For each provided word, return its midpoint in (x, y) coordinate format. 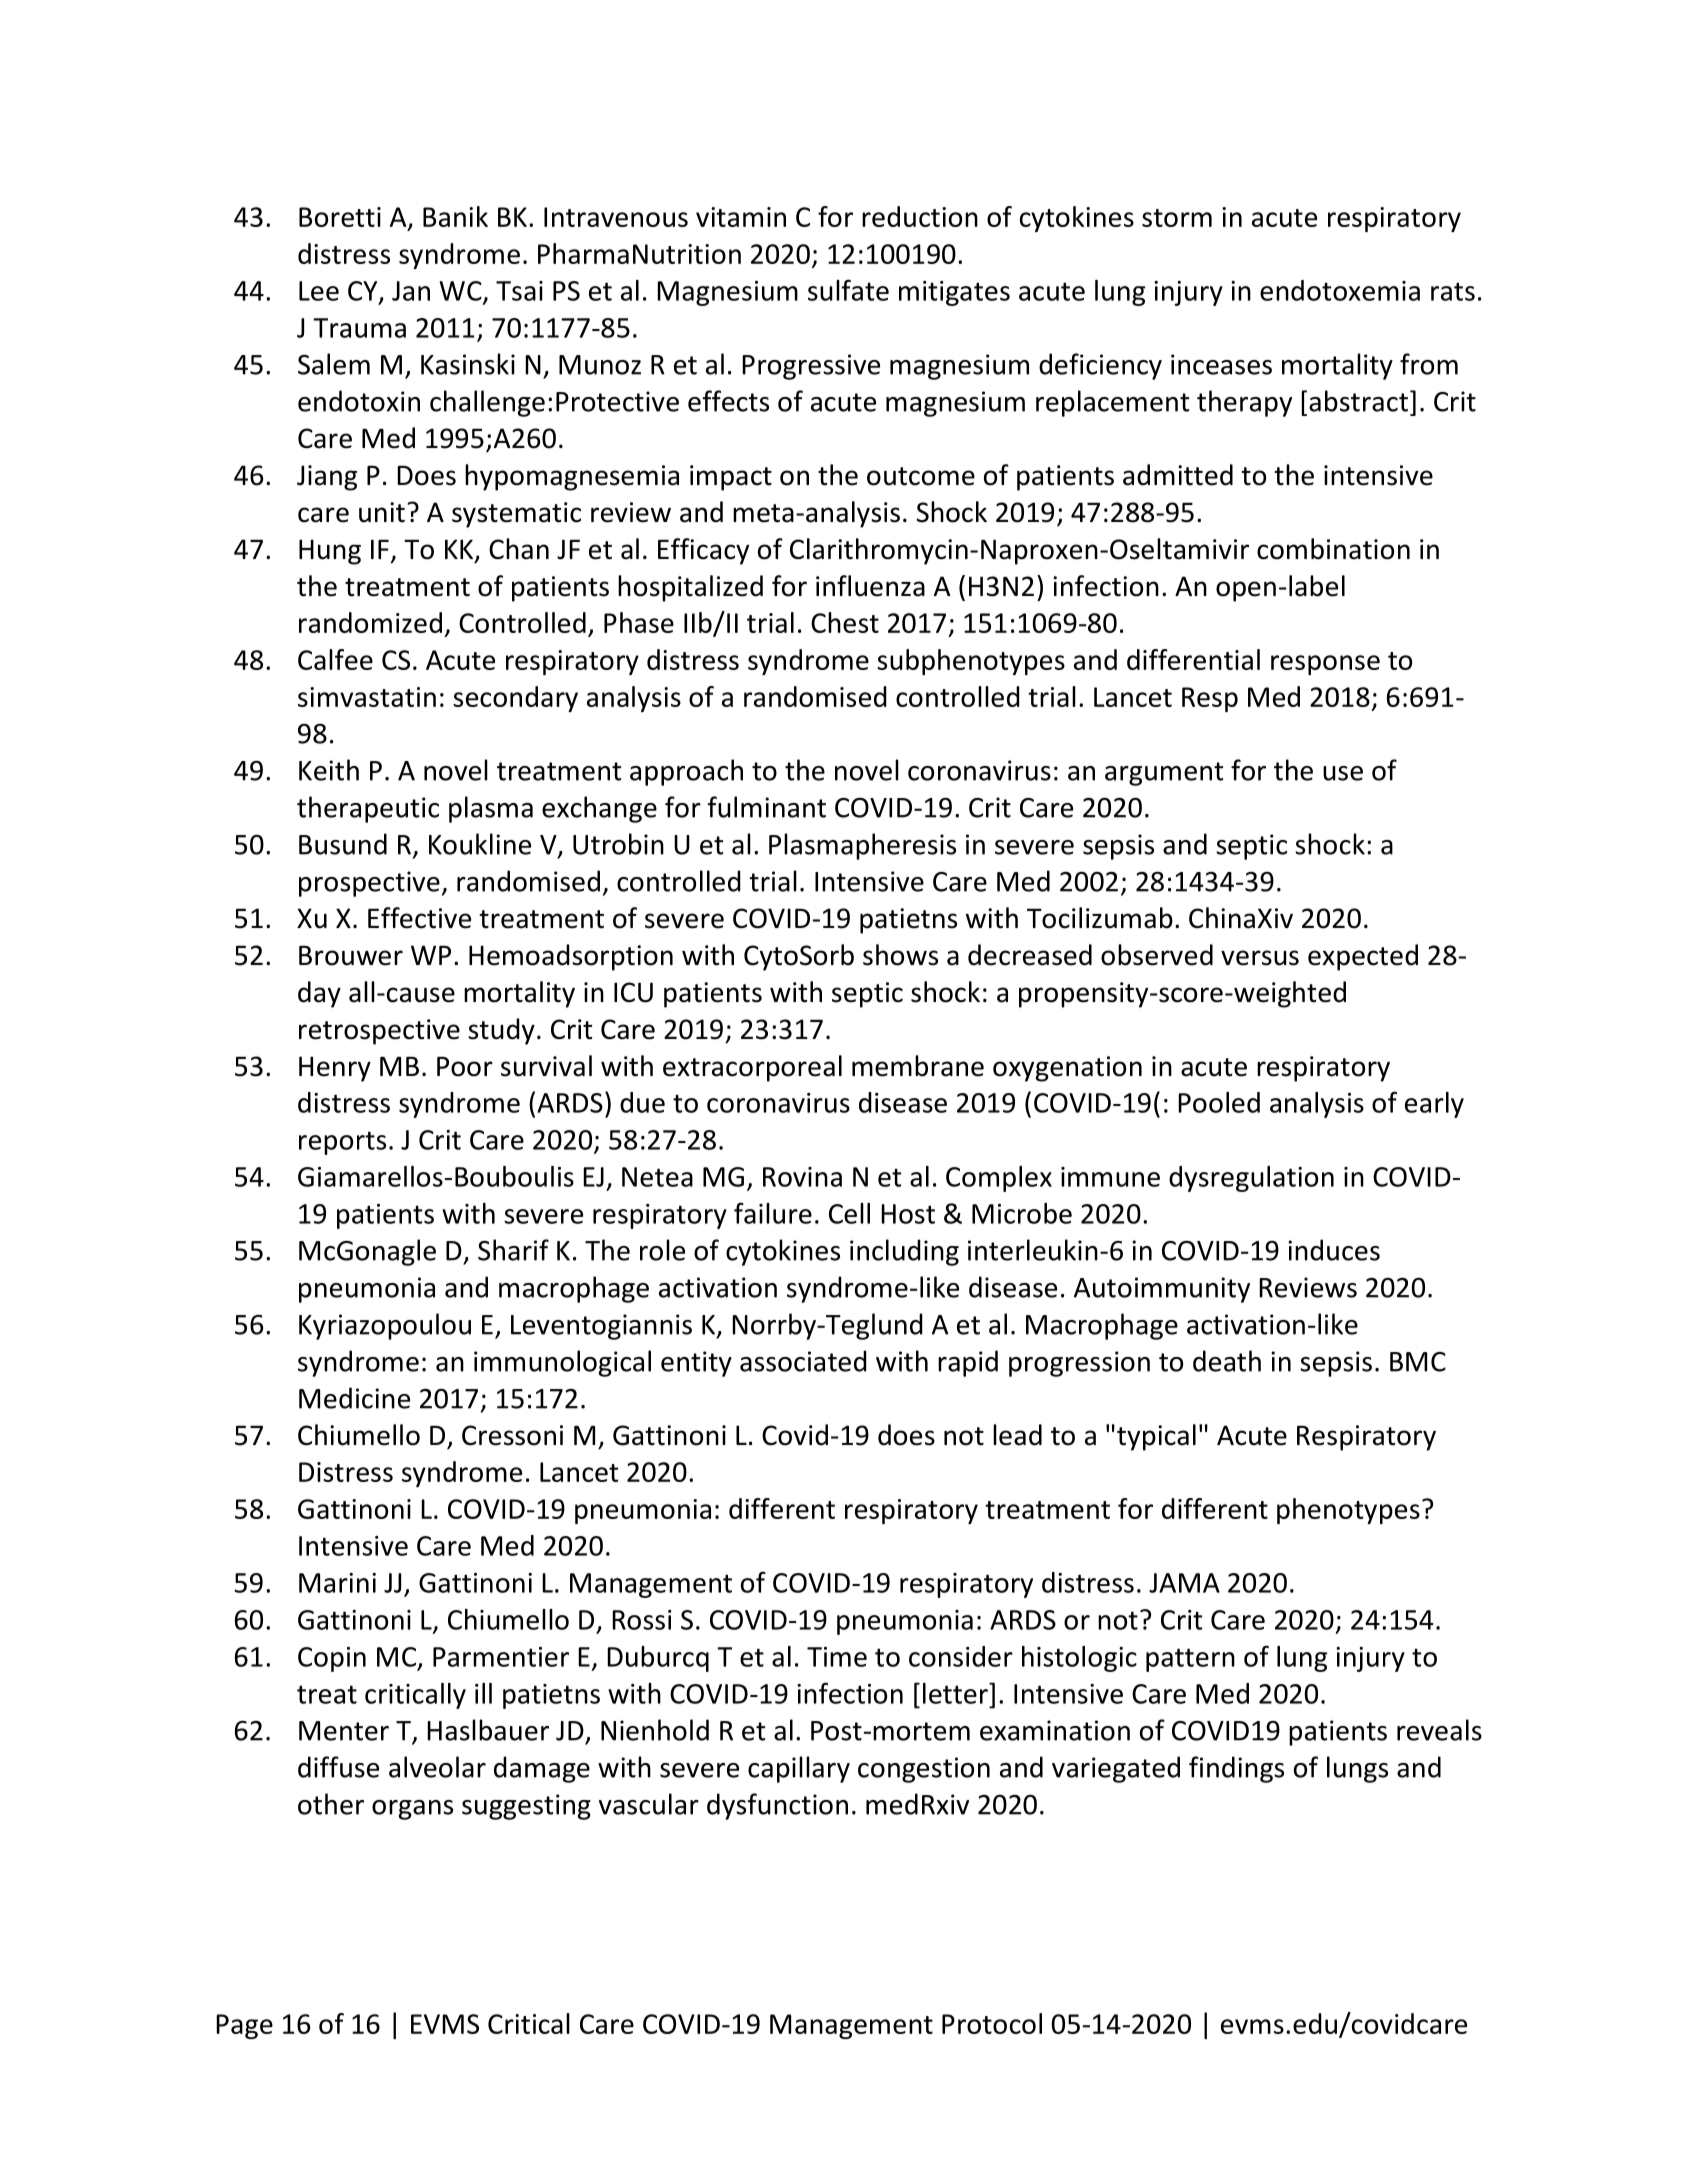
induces (1334, 1250)
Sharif (513, 1250)
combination (1333, 549)
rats (1453, 291)
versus (1260, 958)
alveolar (437, 1767)
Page (244, 2026)
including (904, 1252)
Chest (845, 622)
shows (900, 955)
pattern (1190, 1660)
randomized (370, 622)
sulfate (848, 290)
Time (837, 1657)
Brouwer (351, 956)
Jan (411, 291)
